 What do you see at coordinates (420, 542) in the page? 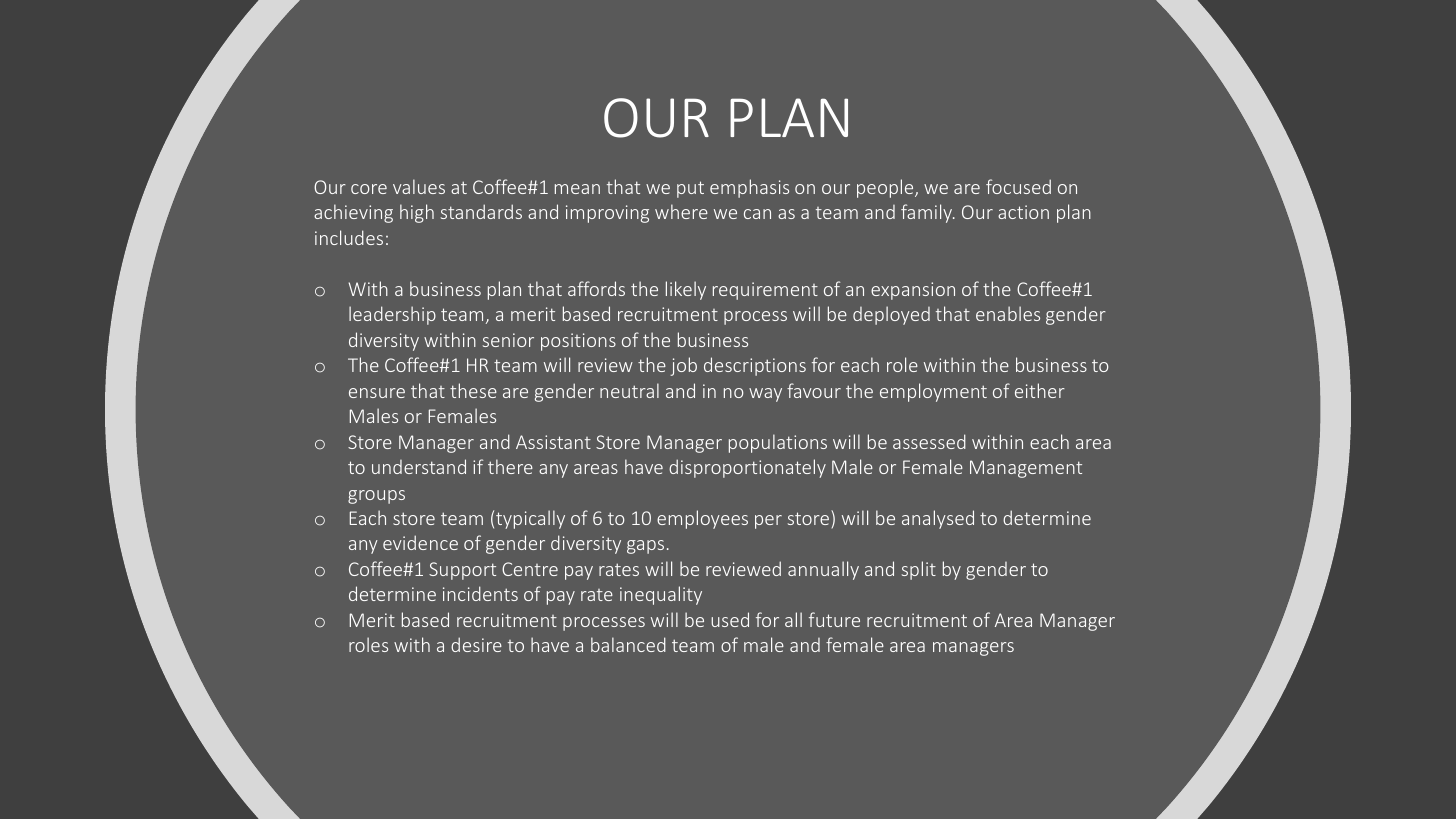
I see `evidence` at bounding box center [420, 542].
